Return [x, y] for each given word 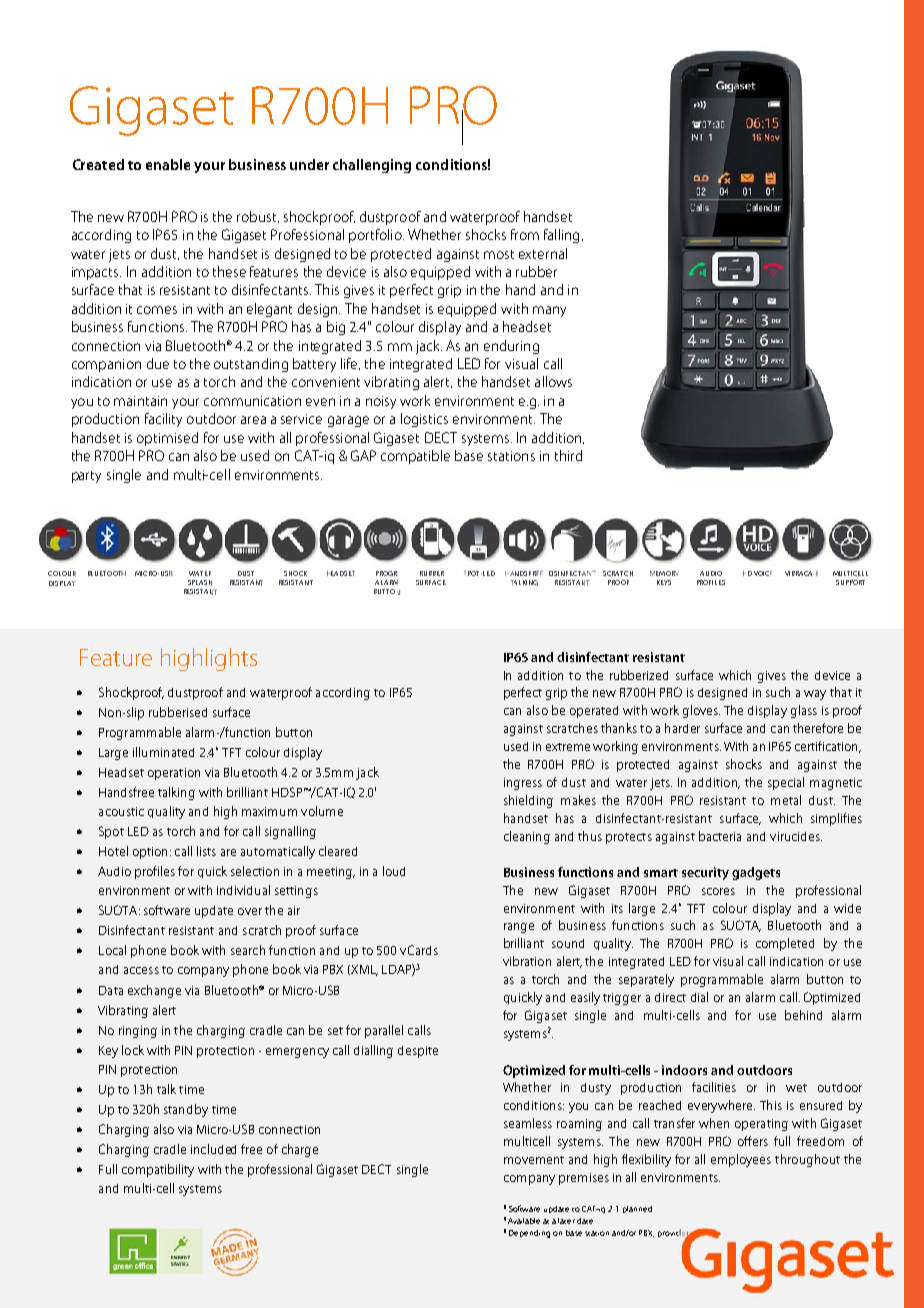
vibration [527, 961]
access [141, 970]
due [158, 363]
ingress [523, 784]
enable [168, 164]
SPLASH [200, 583]
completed [785, 944]
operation [174, 774]
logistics [424, 420]
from [525, 234]
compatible [415, 457]
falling [561, 236]
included [213, 1149]
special [786, 783]
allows [553, 381]
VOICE [763, 573]
